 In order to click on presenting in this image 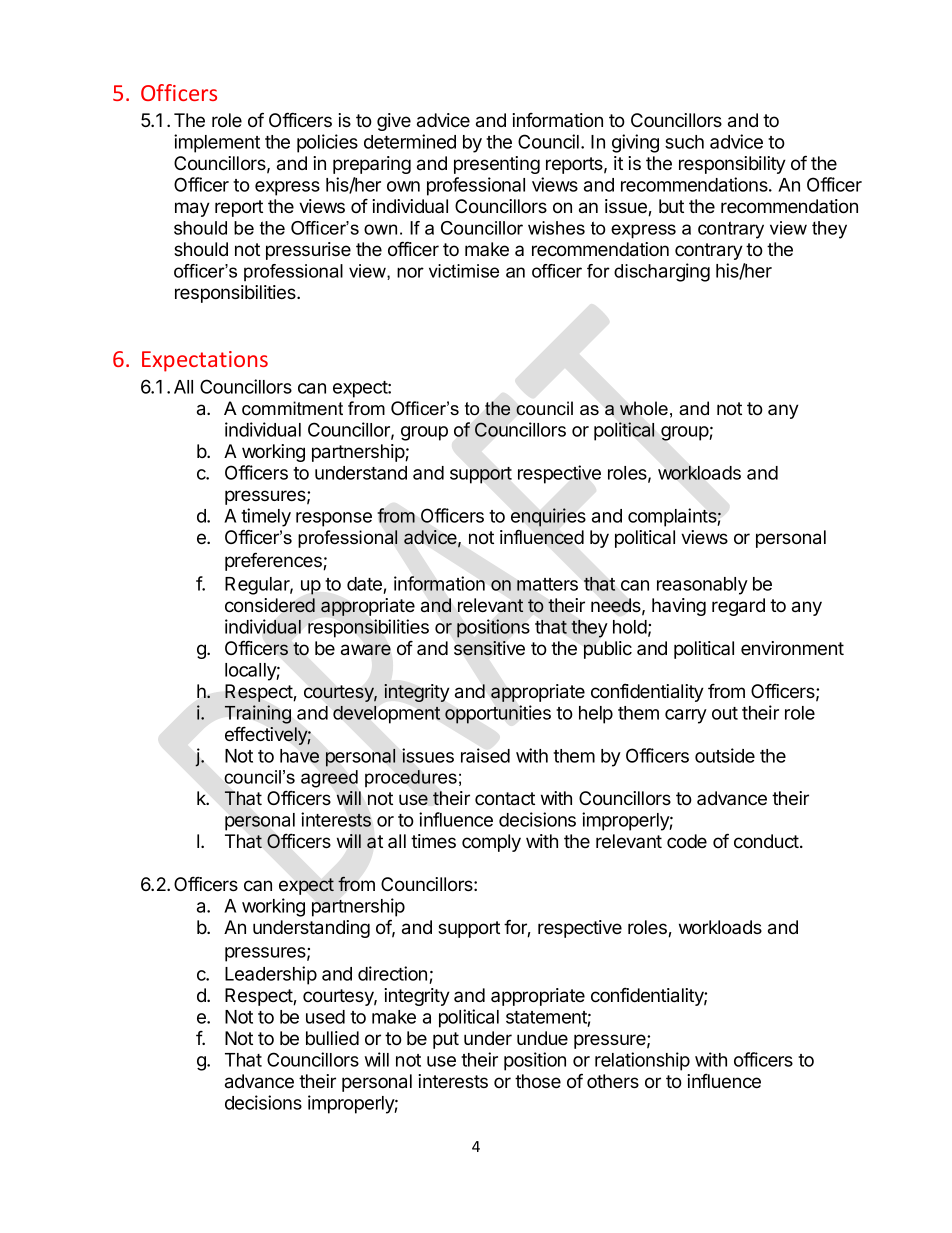, I will do `click(497, 165)`.
